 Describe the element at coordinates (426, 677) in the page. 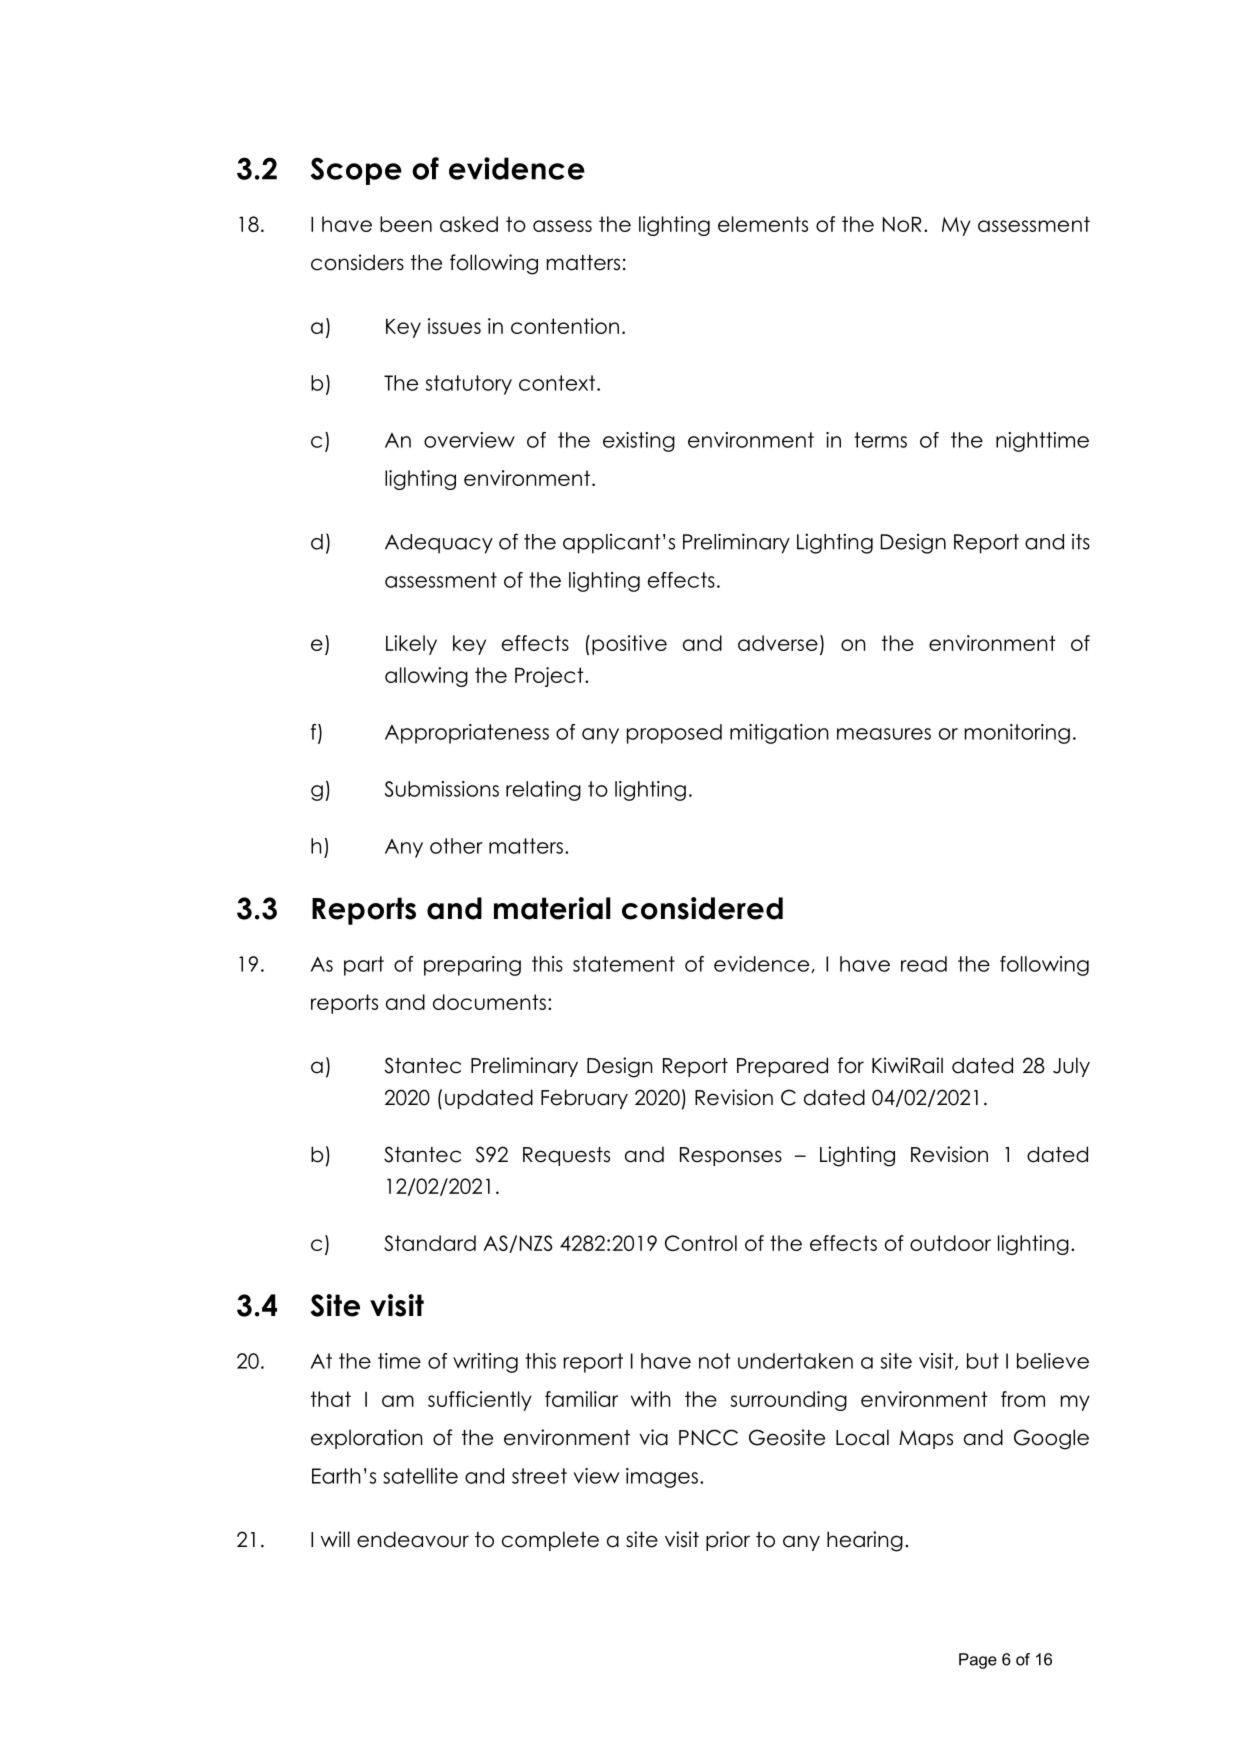

I see `allowing` at that location.
